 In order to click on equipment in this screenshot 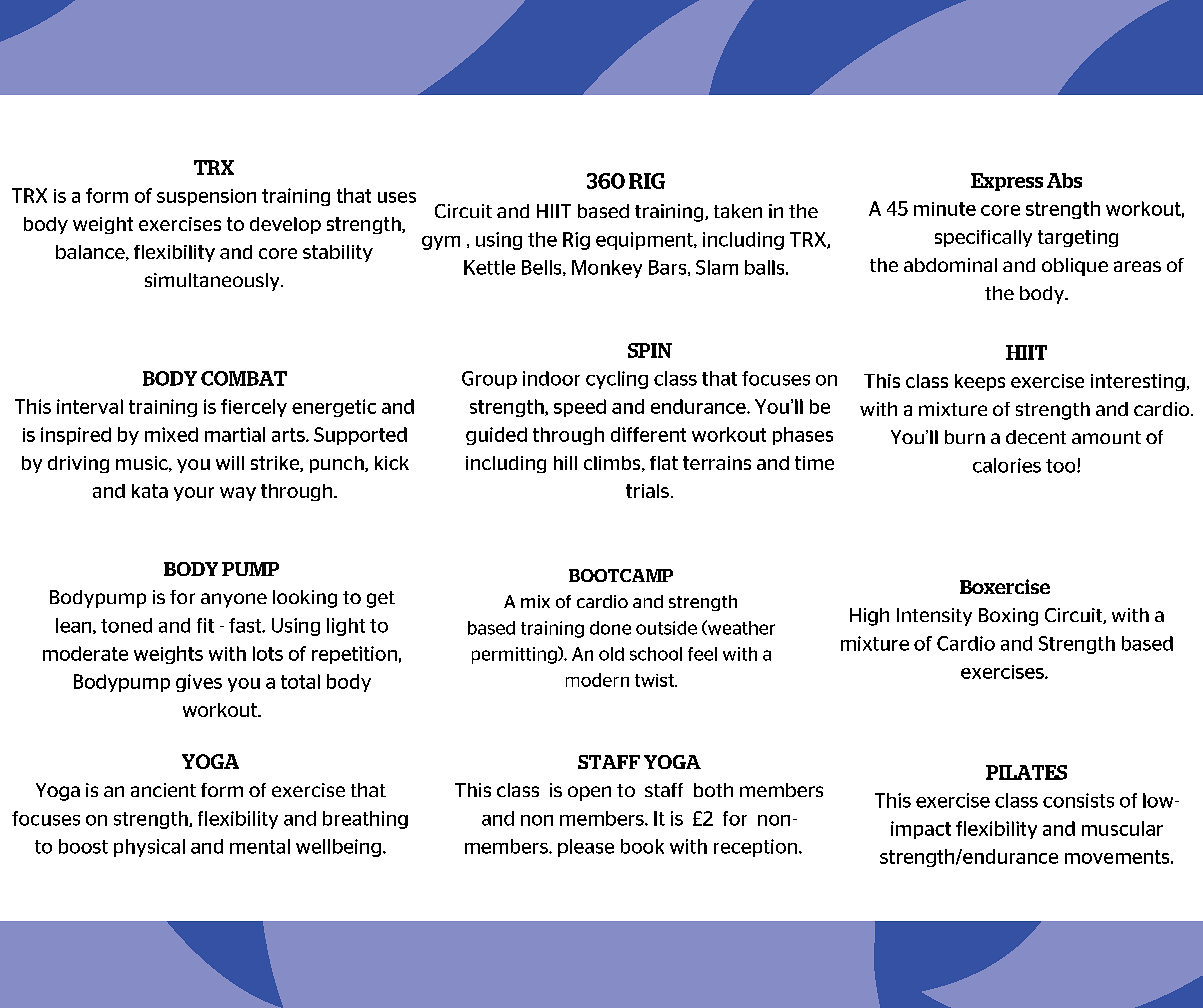, I will do `click(645, 241)`.
